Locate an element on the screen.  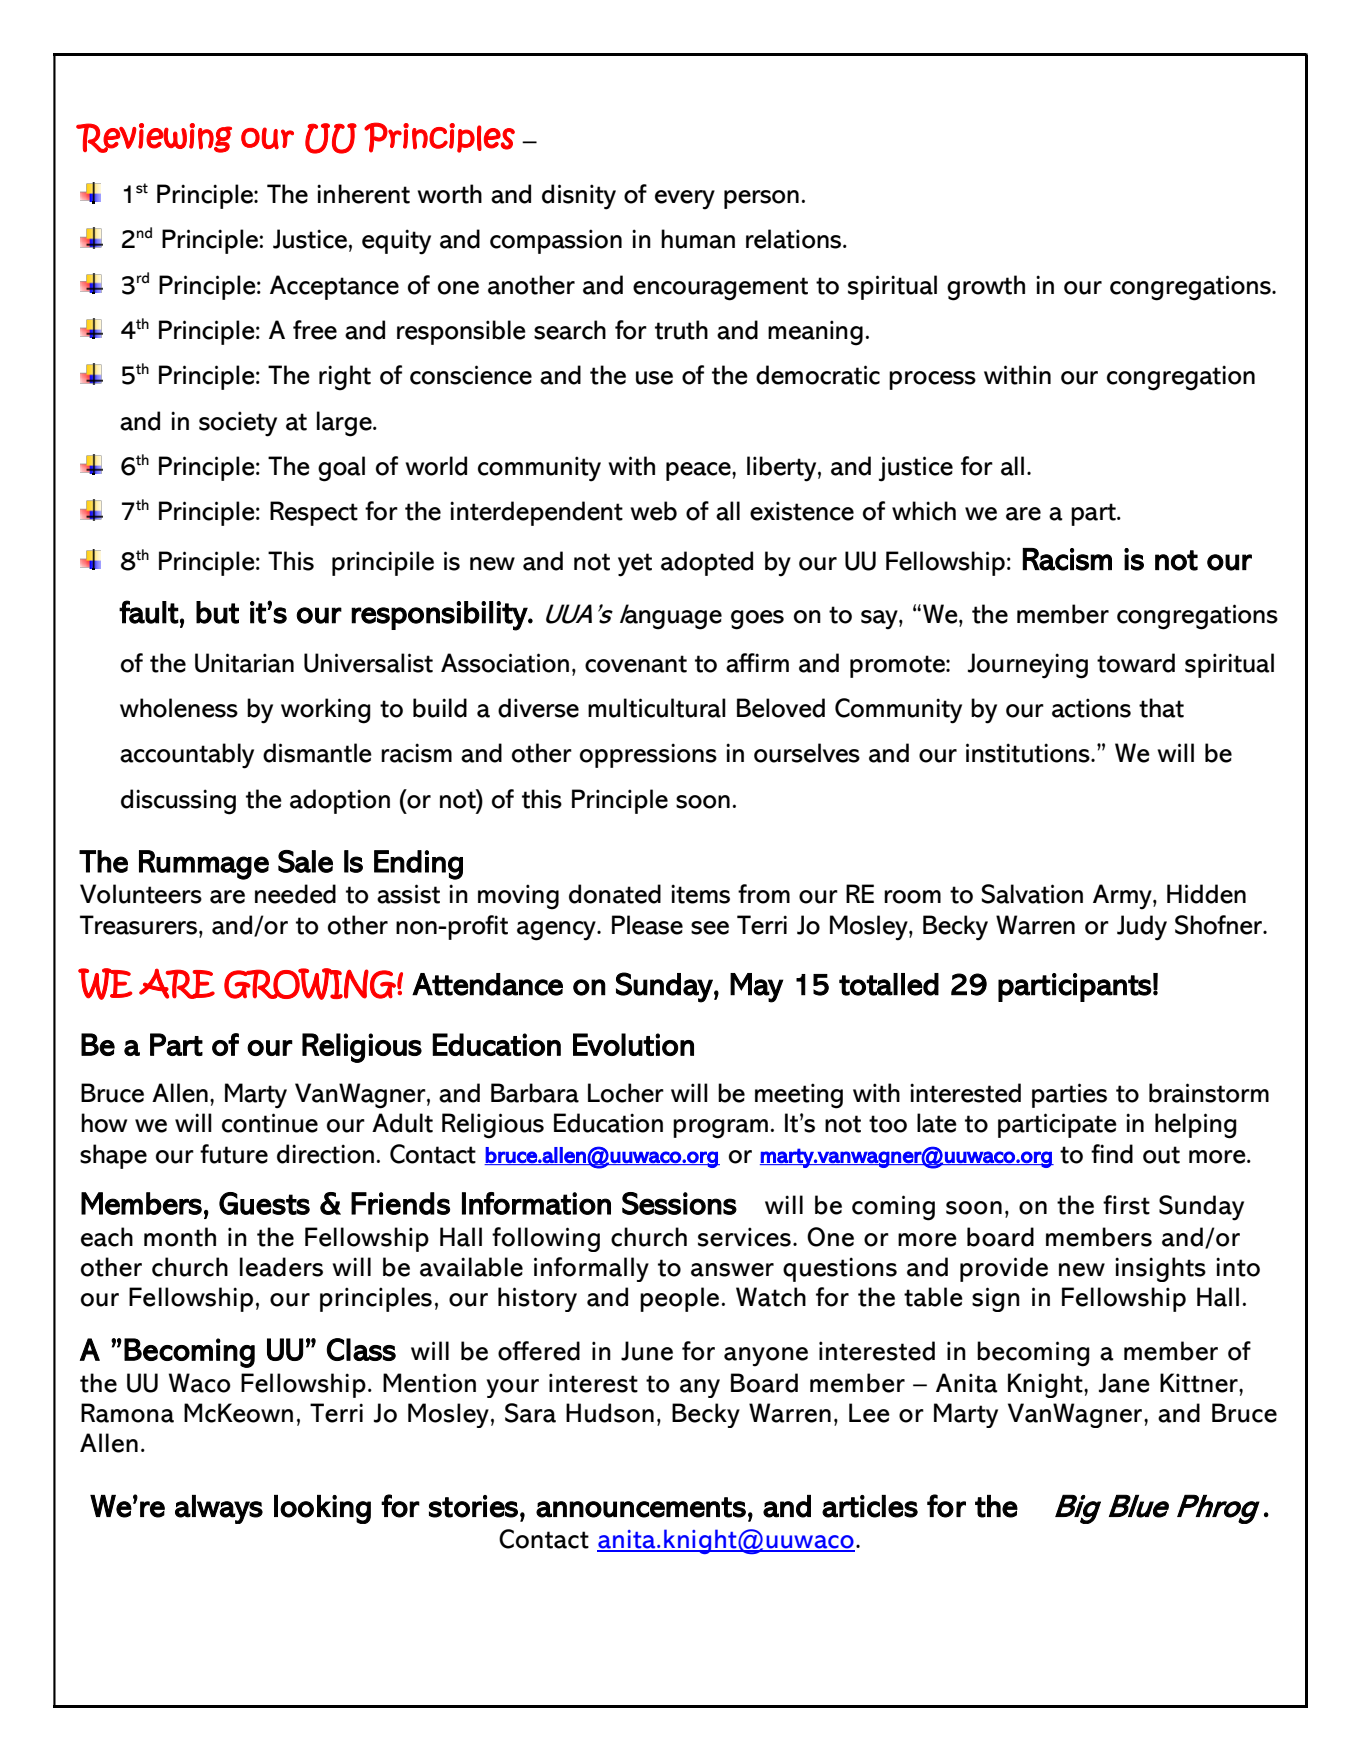
growth is located at coordinates (986, 288).
